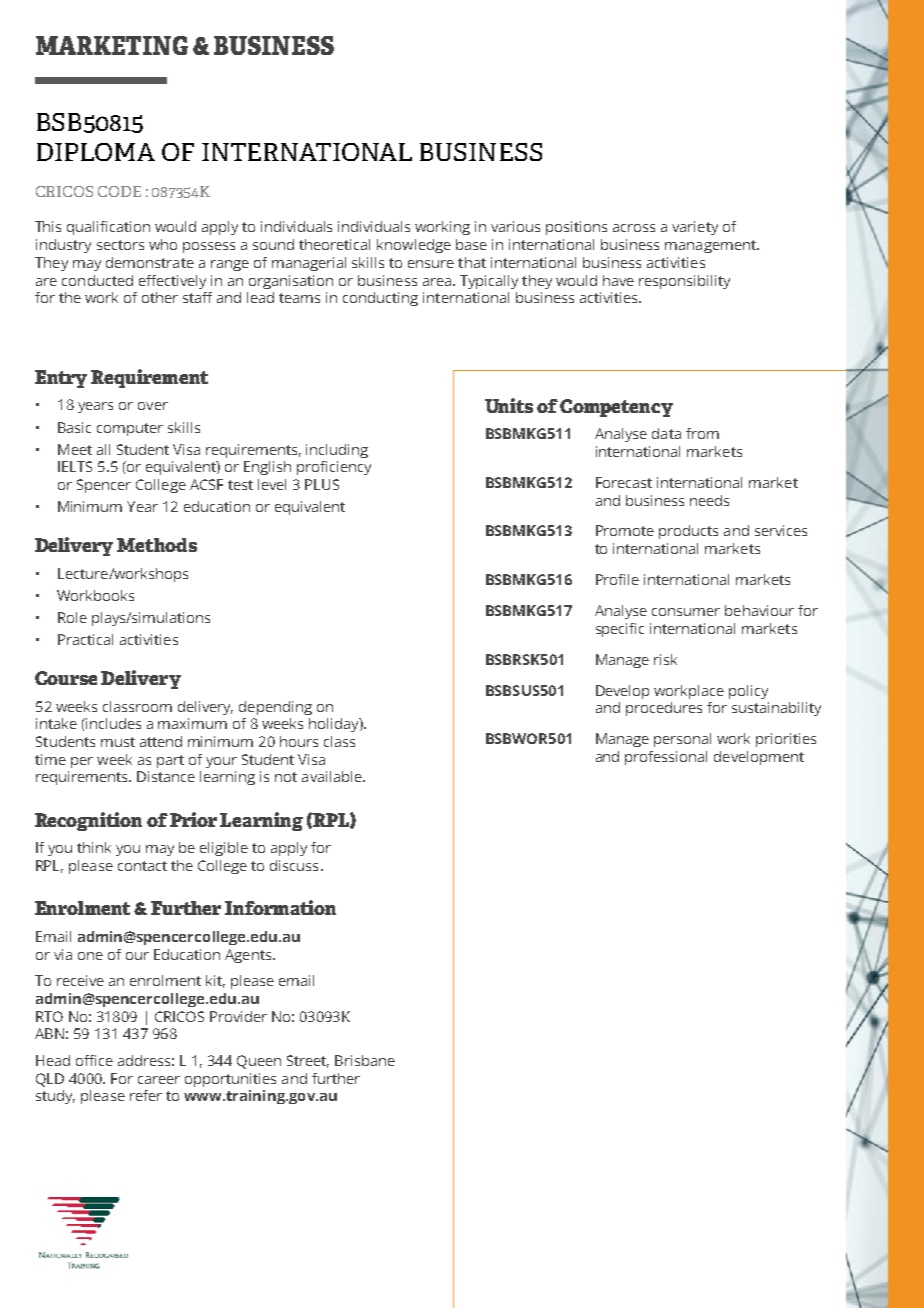 This screenshot has height=1308, width=924. What do you see at coordinates (159, 1080) in the screenshot?
I see `career` at bounding box center [159, 1080].
